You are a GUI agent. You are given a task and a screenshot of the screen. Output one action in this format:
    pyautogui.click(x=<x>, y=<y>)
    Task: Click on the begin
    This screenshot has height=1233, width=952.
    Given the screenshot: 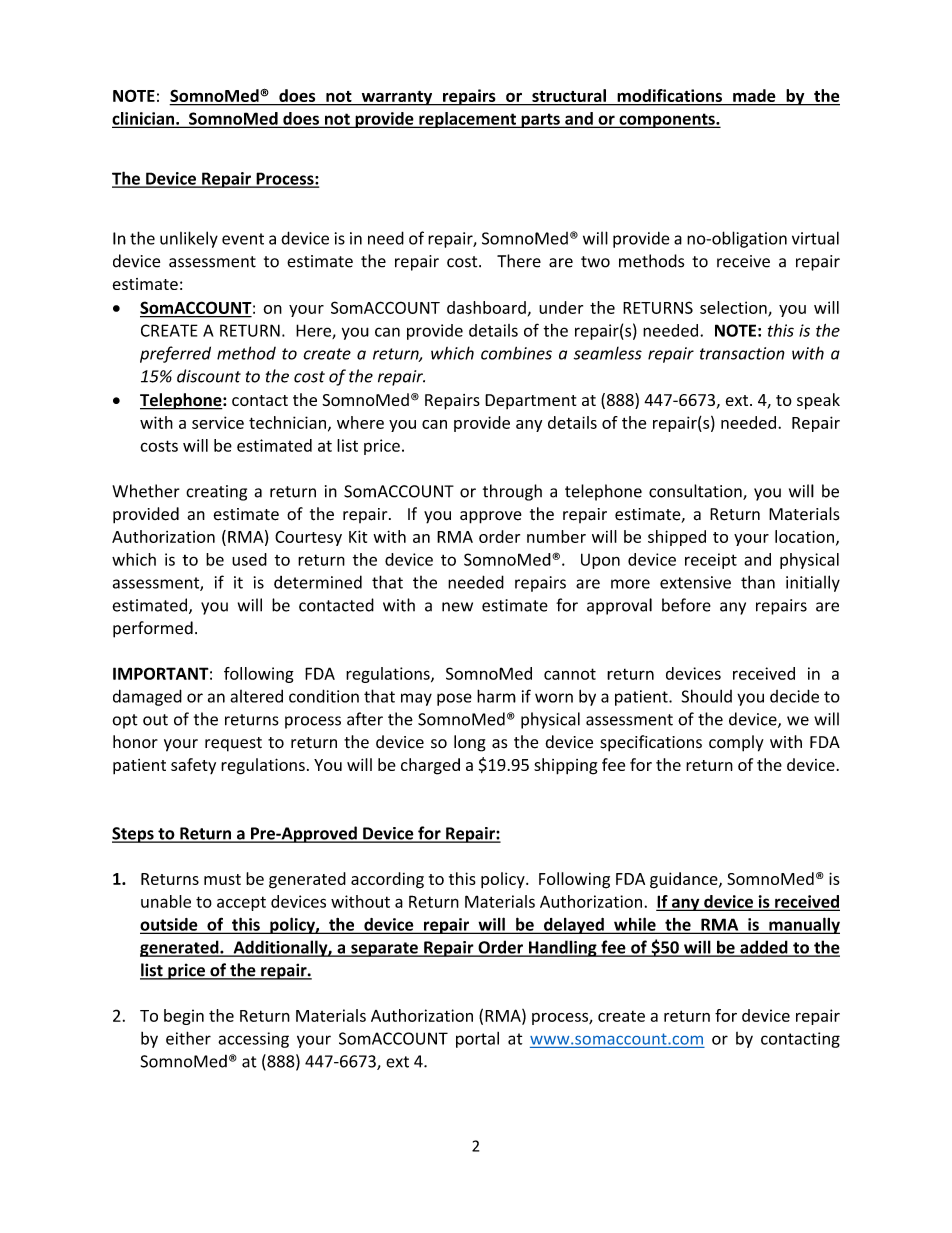 What is the action you would take?
    pyautogui.click(x=184, y=1017)
